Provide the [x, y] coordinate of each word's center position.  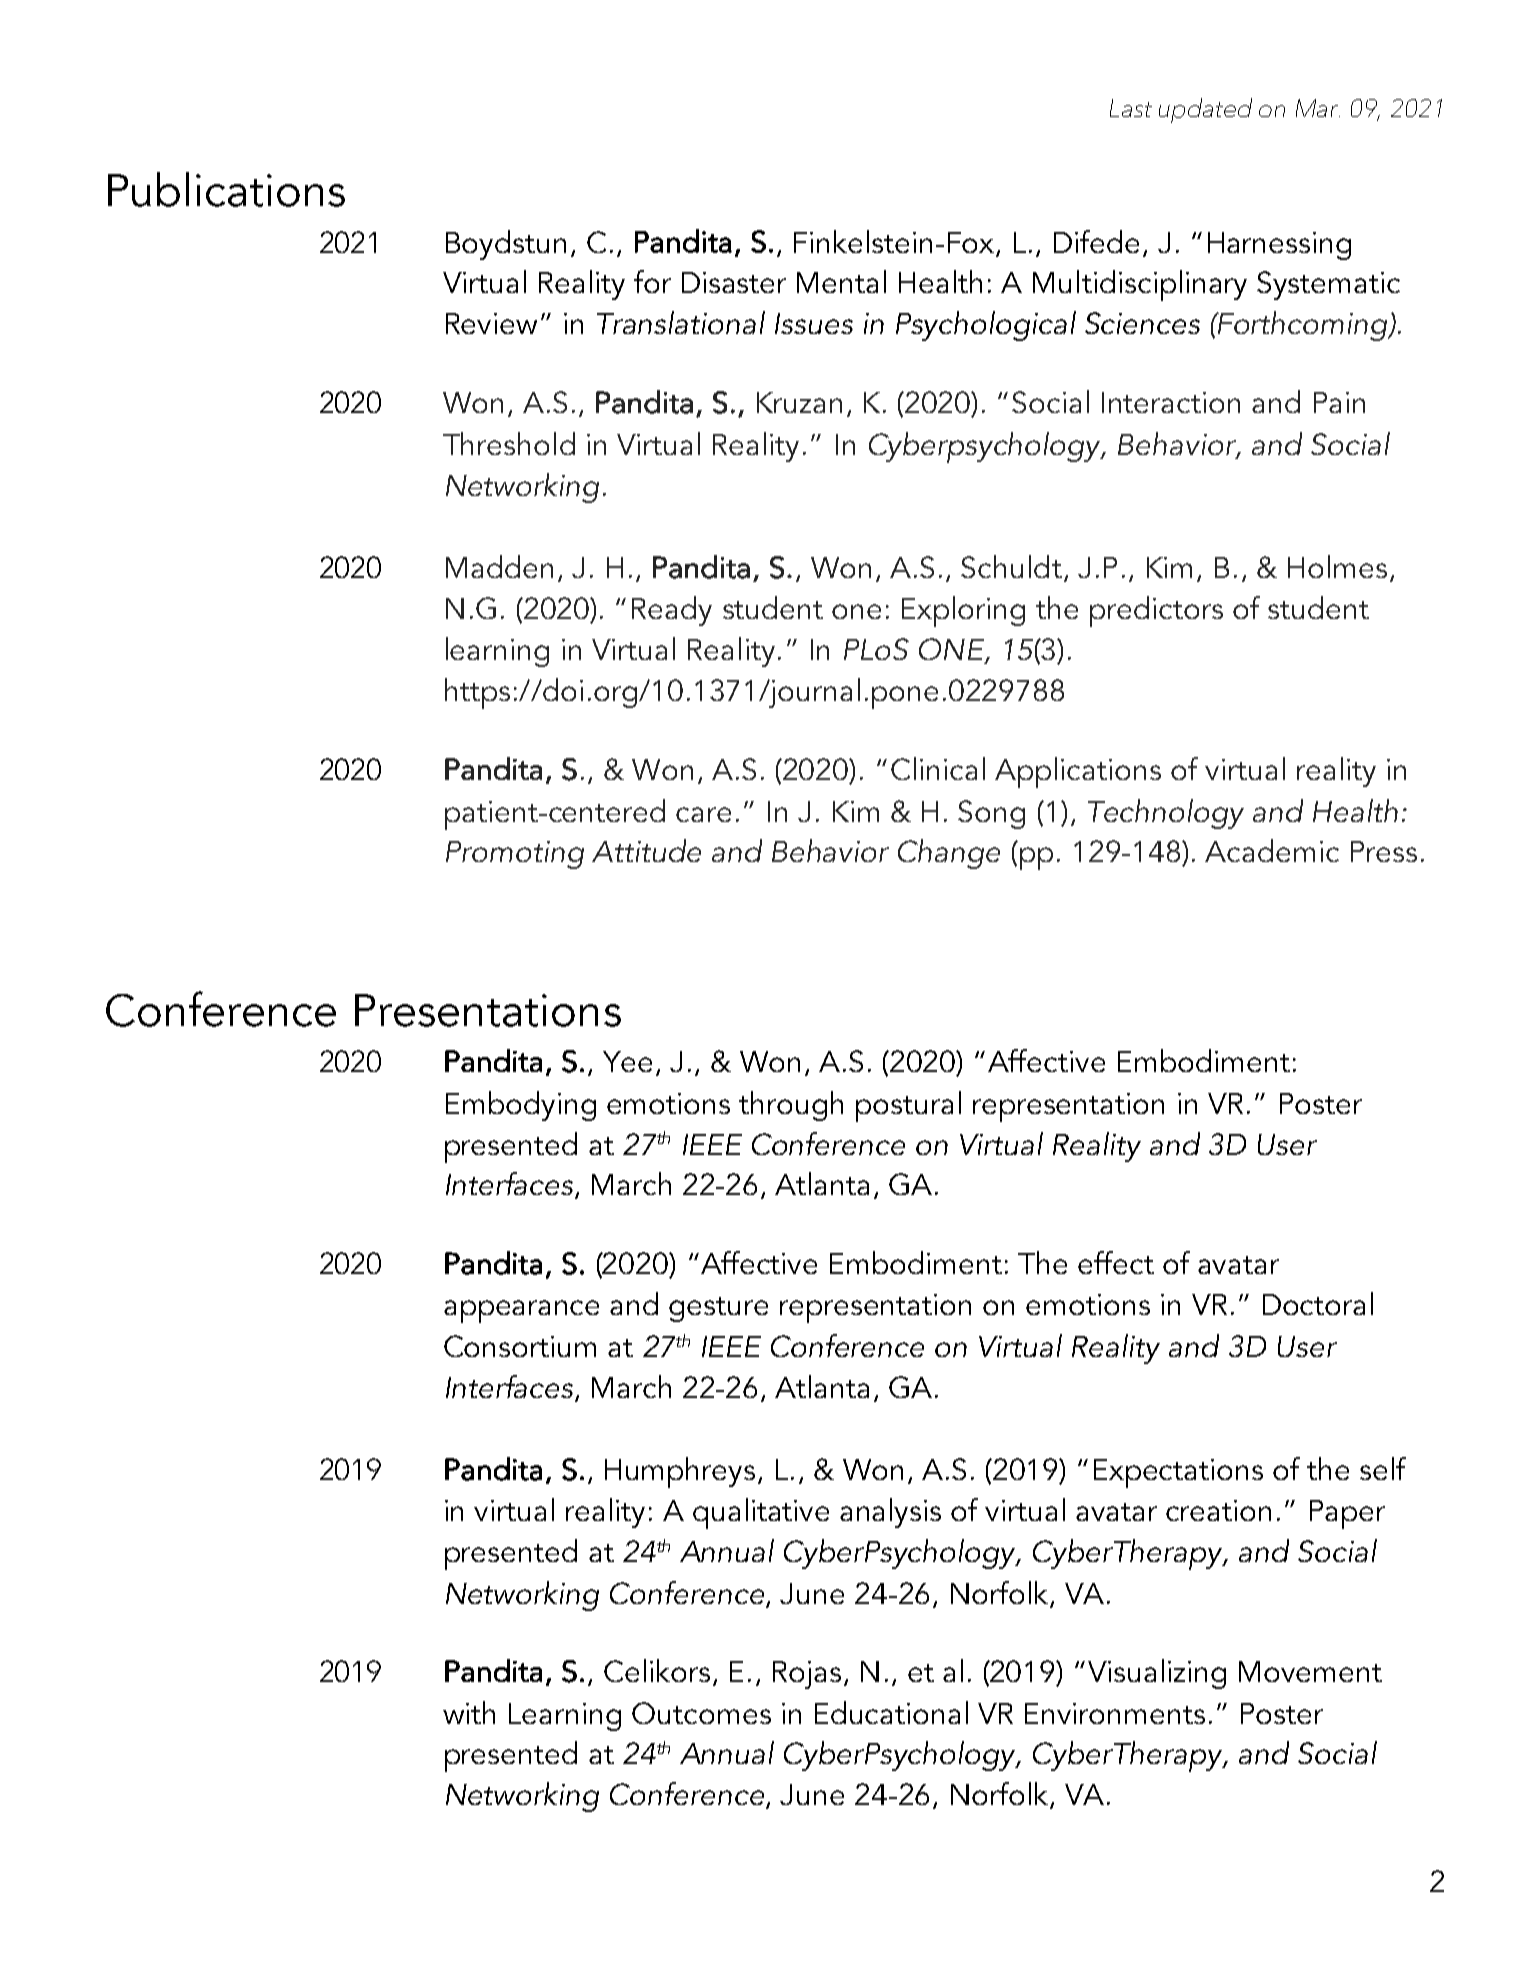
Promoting [515, 855]
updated [1205, 110]
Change [949, 854]
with [469, 1712]
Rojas [807, 1675]
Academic [1272, 850]
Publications [226, 189]
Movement [1310, 1671]
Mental [841, 281]
